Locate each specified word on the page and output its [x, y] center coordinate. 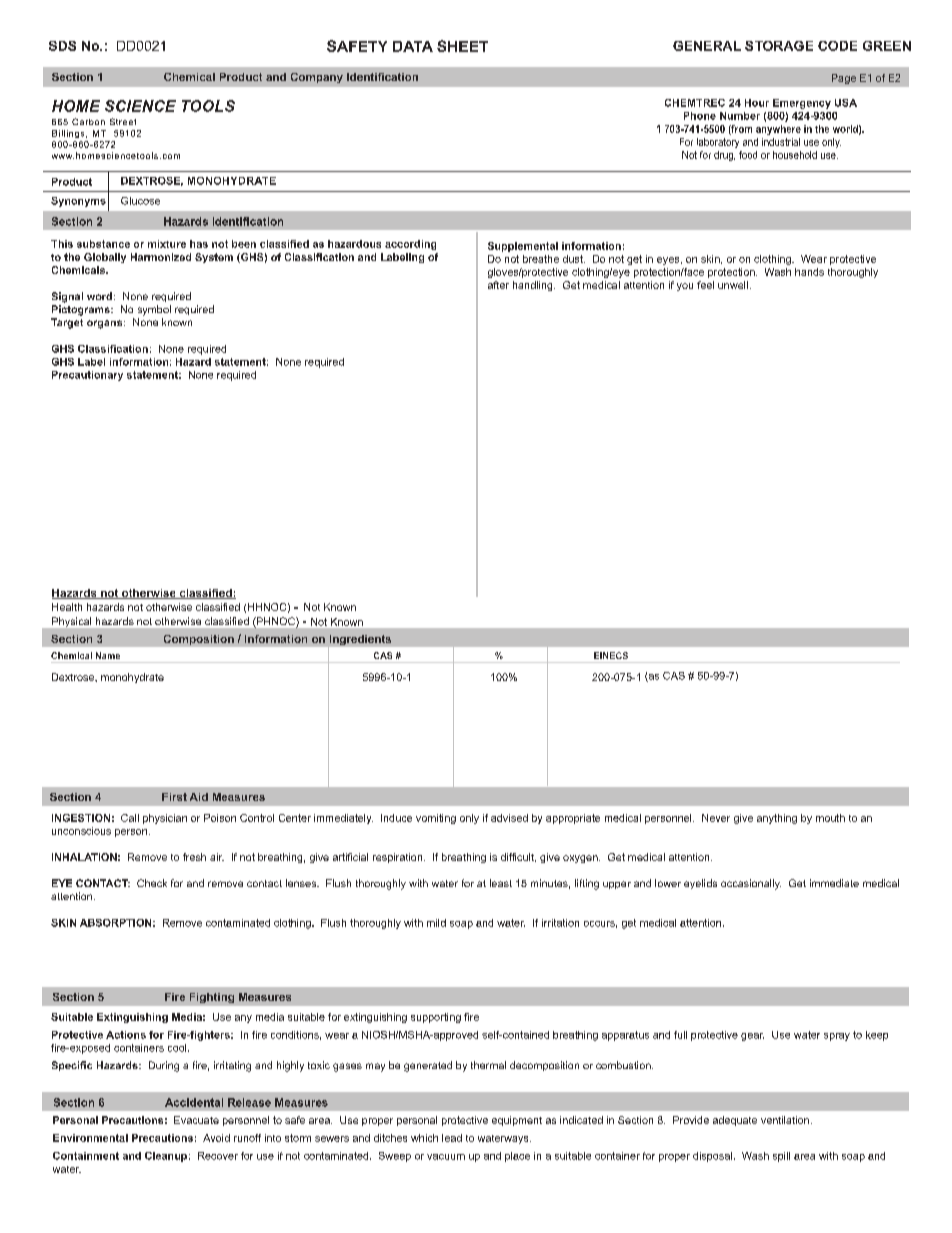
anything [777, 819]
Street [123, 121]
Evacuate [196, 1120]
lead [452, 1138]
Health [67, 607]
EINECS [611, 655]
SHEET [462, 46]
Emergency [802, 104]
